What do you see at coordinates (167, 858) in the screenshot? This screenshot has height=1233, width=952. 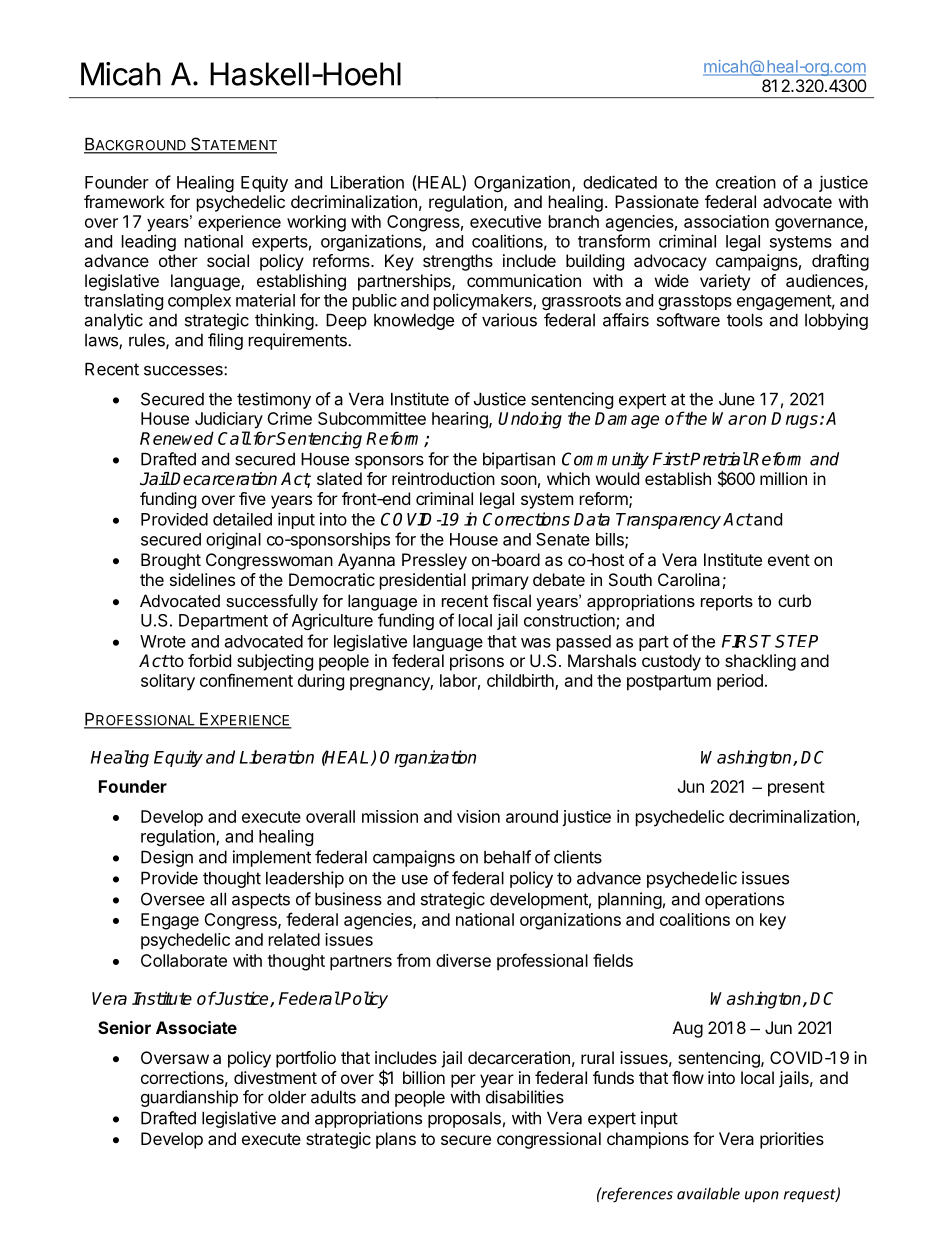 I see `Design` at bounding box center [167, 858].
